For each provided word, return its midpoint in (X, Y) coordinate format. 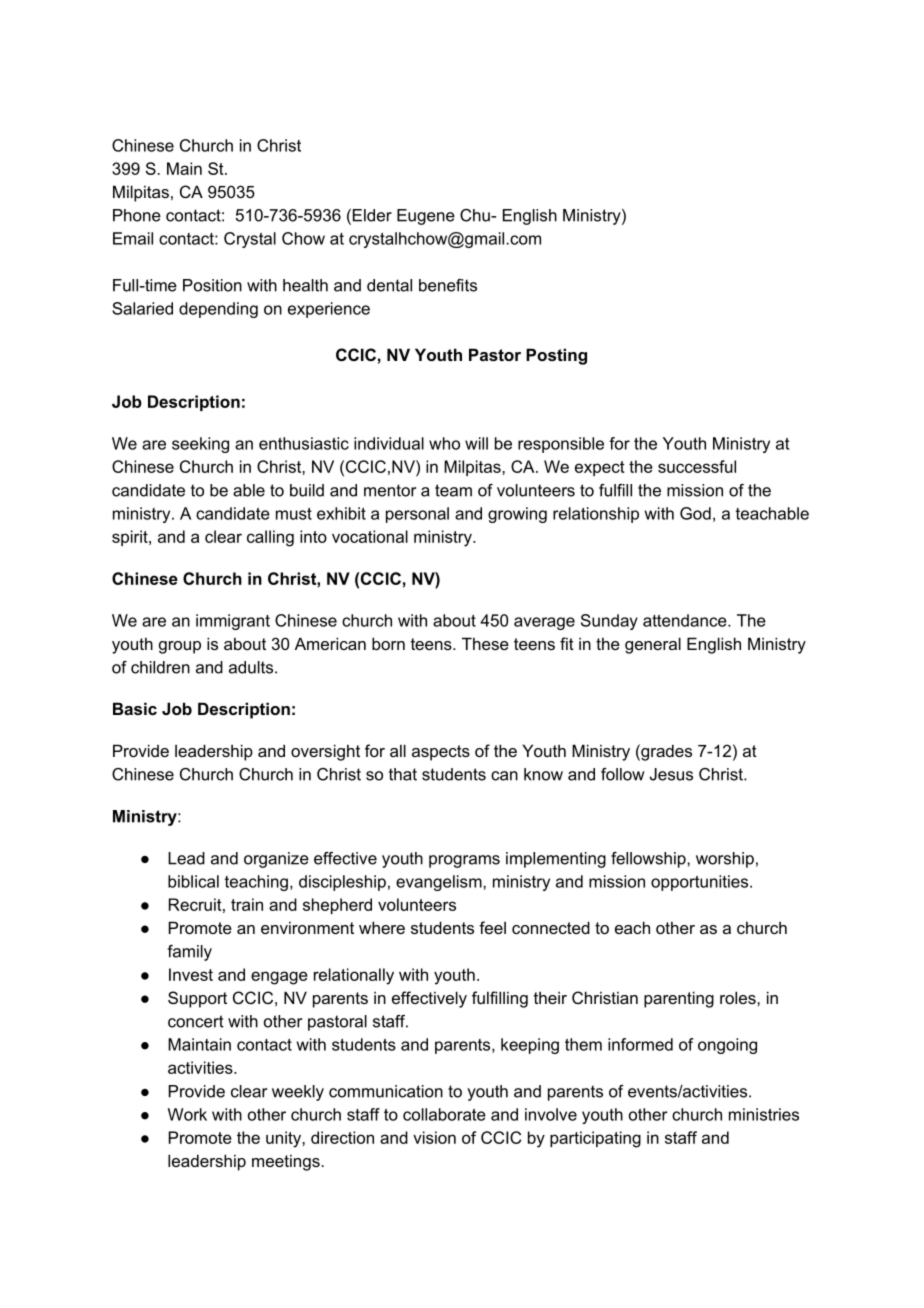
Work (187, 1114)
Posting (556, 356)
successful (697, 466)
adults (252, 667)
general (653, 645)
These (485, 643)
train (247, 904)
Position (212, 285)
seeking (200, 445)
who (444, 443)
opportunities (701, 883)
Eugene (426, 217)
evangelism (440, 883)
